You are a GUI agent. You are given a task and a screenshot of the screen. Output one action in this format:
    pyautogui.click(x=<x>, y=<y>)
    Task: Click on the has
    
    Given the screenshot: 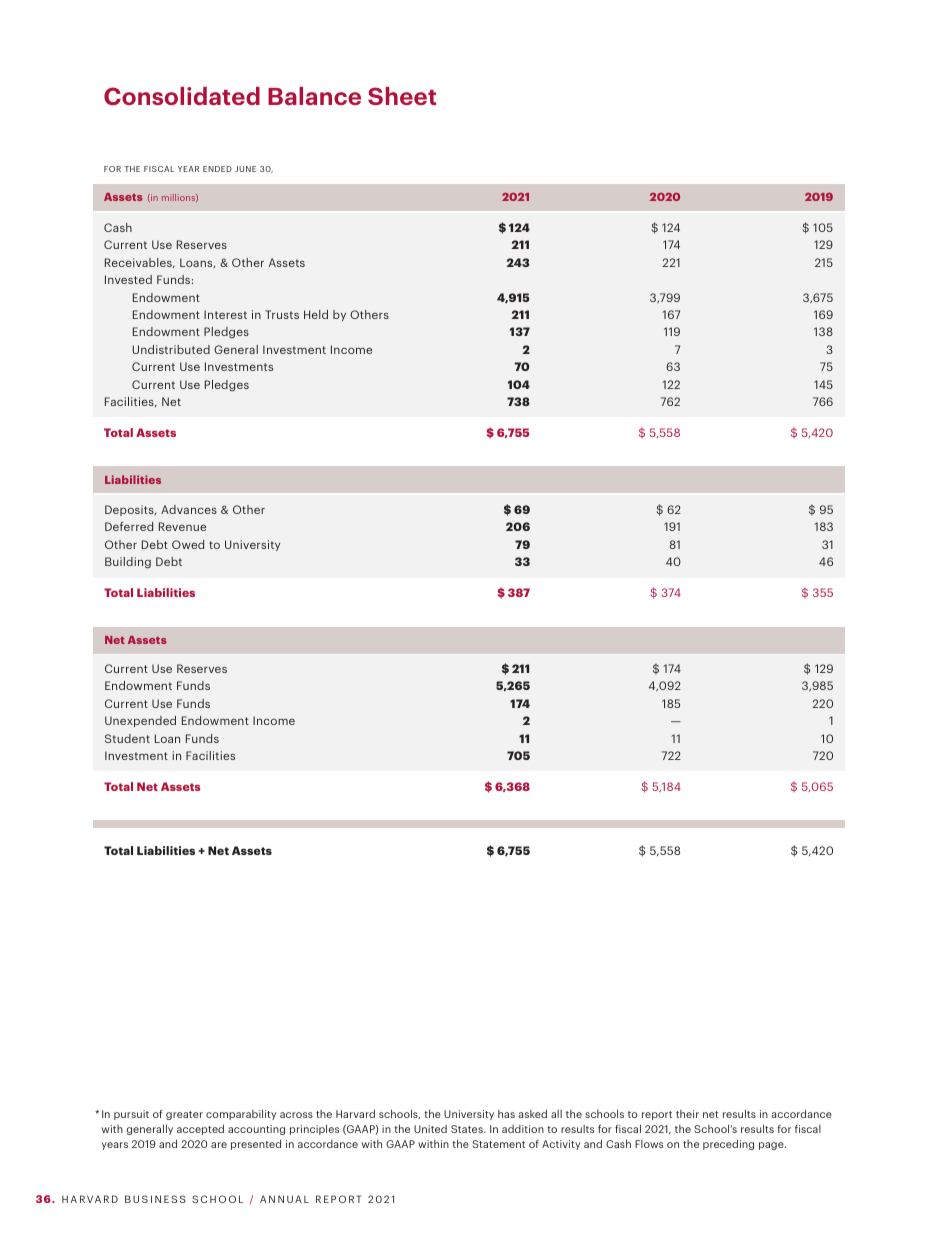 What is the action you would take?
    pyautogui.click(x=506, y=1114)
